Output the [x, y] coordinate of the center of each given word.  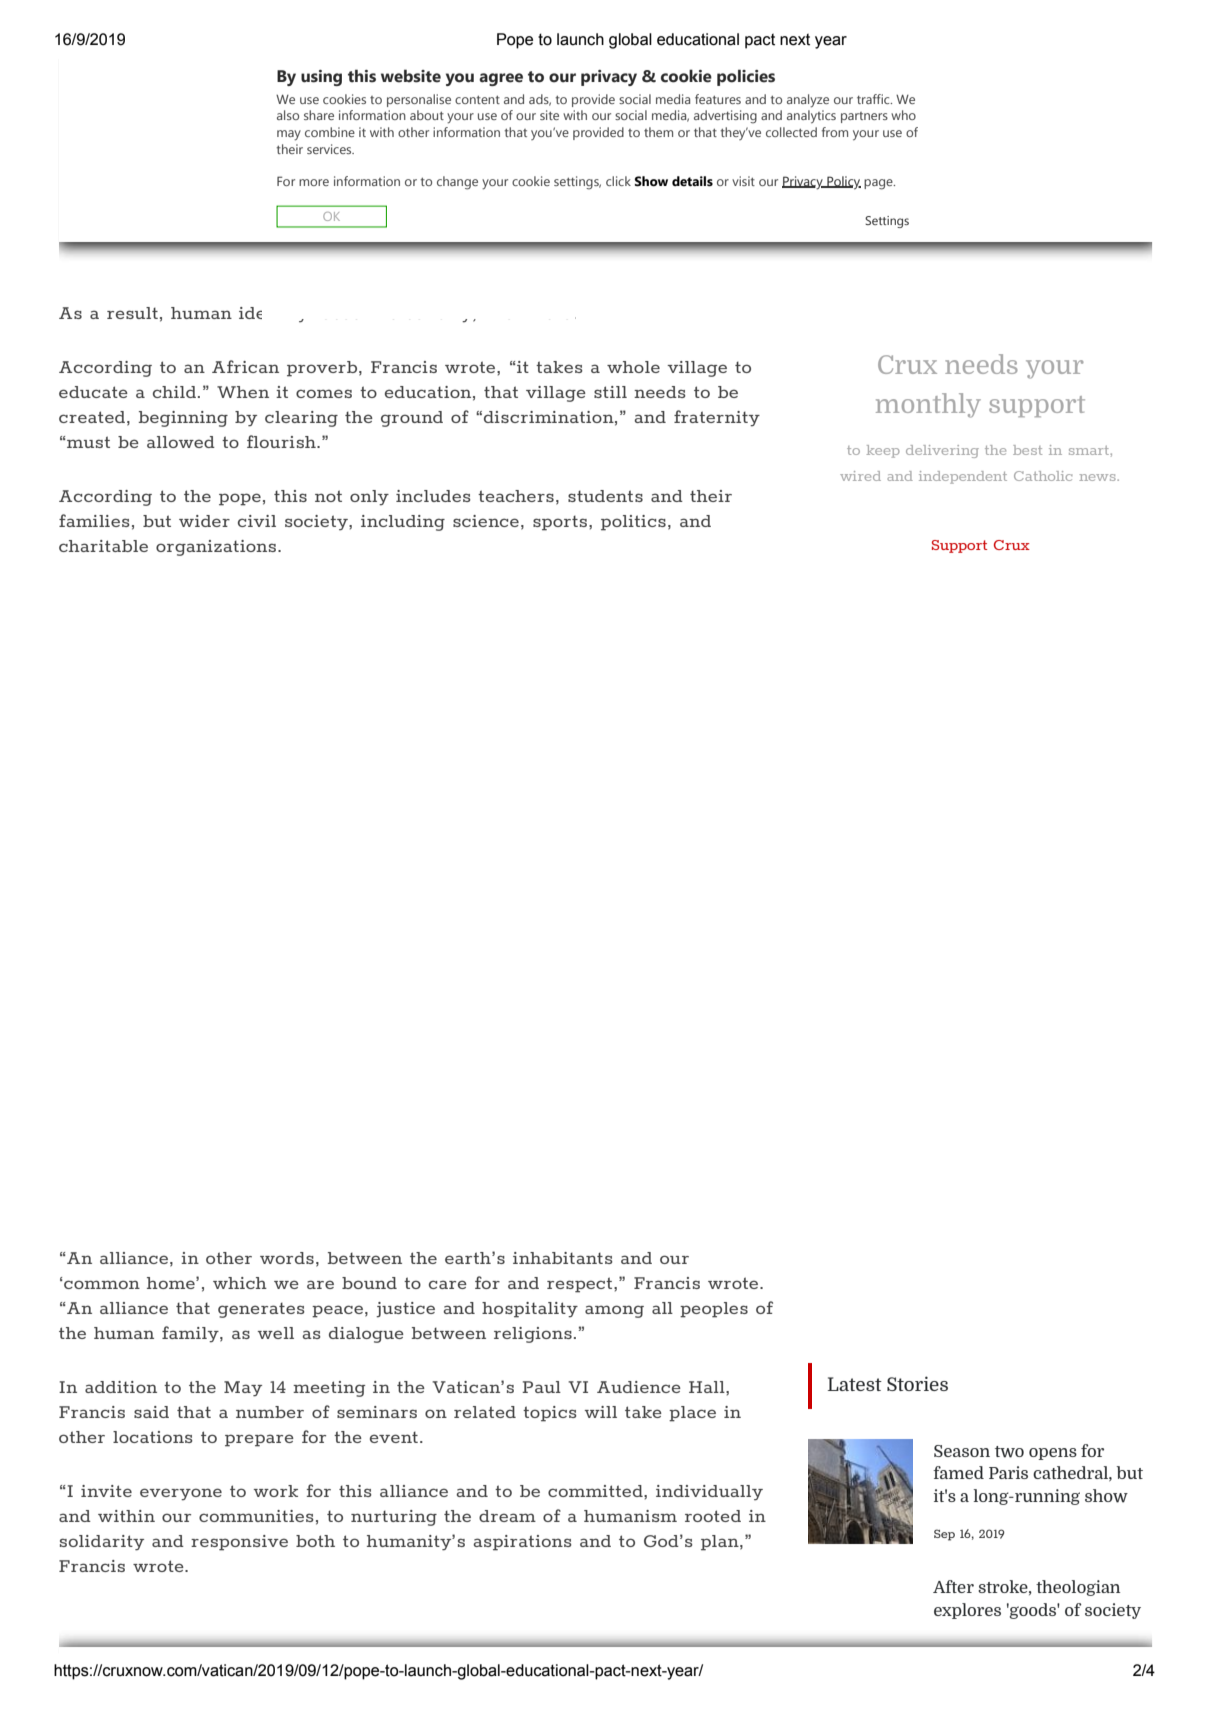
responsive [239, 1543]
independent [963, 477]
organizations [217, 548]
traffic [874, 99]
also [288, 115]
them [658, 132]
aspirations [522, 1543]
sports [561, 523]
